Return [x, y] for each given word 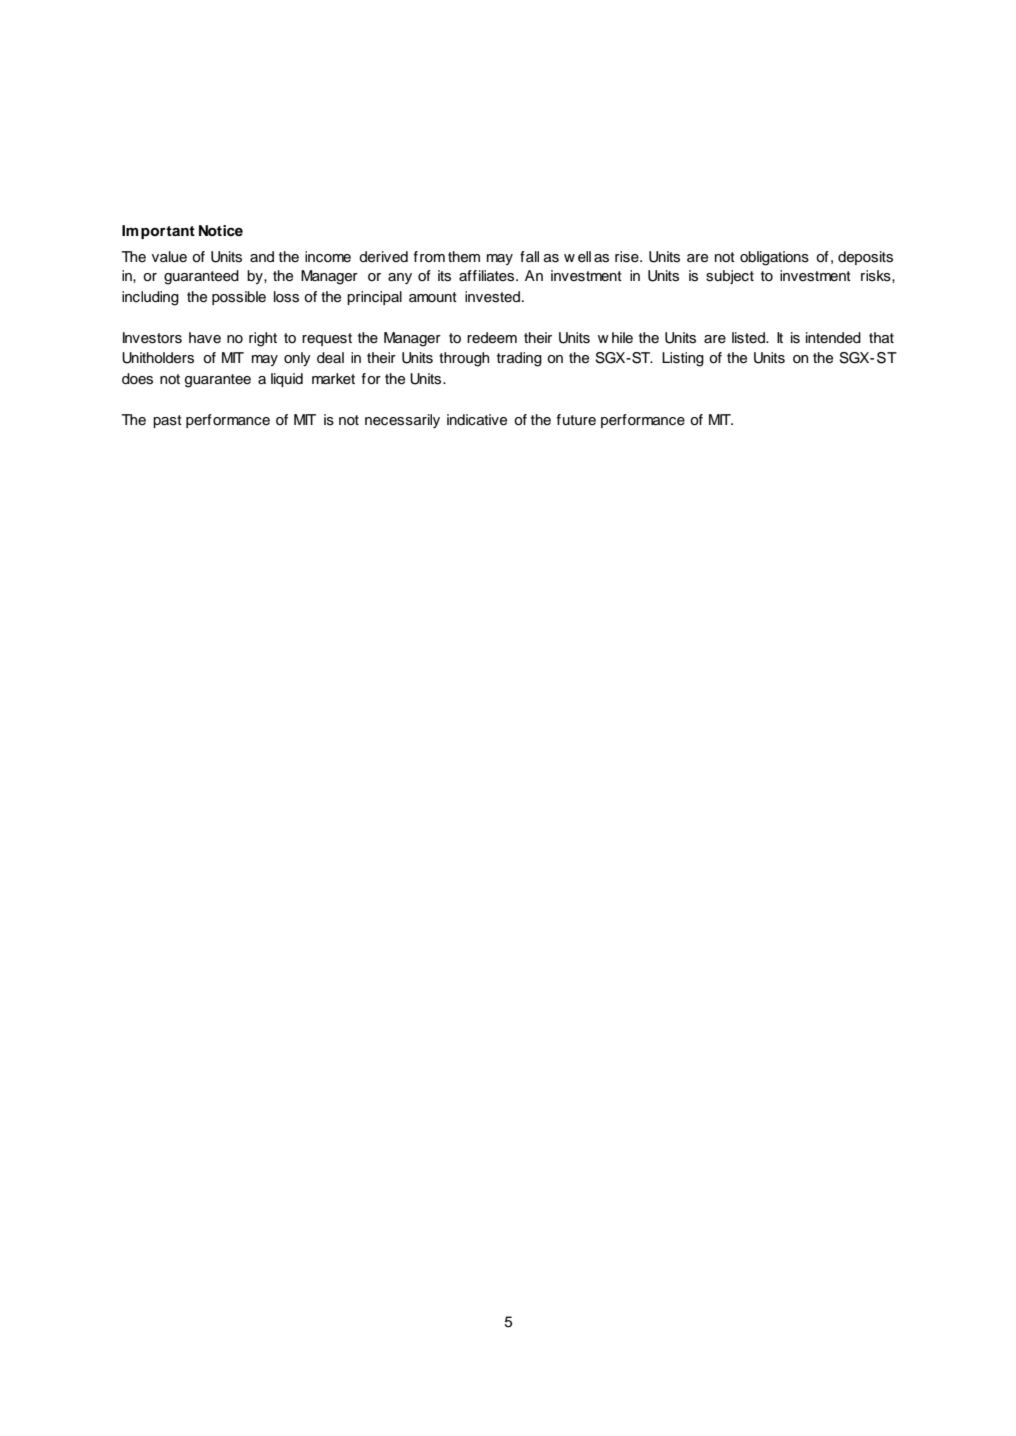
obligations [774, 258]
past [167, 421]
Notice [221, 230]
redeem [492, 338]
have [205, 337]
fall [529, 256]
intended [833, 338]
